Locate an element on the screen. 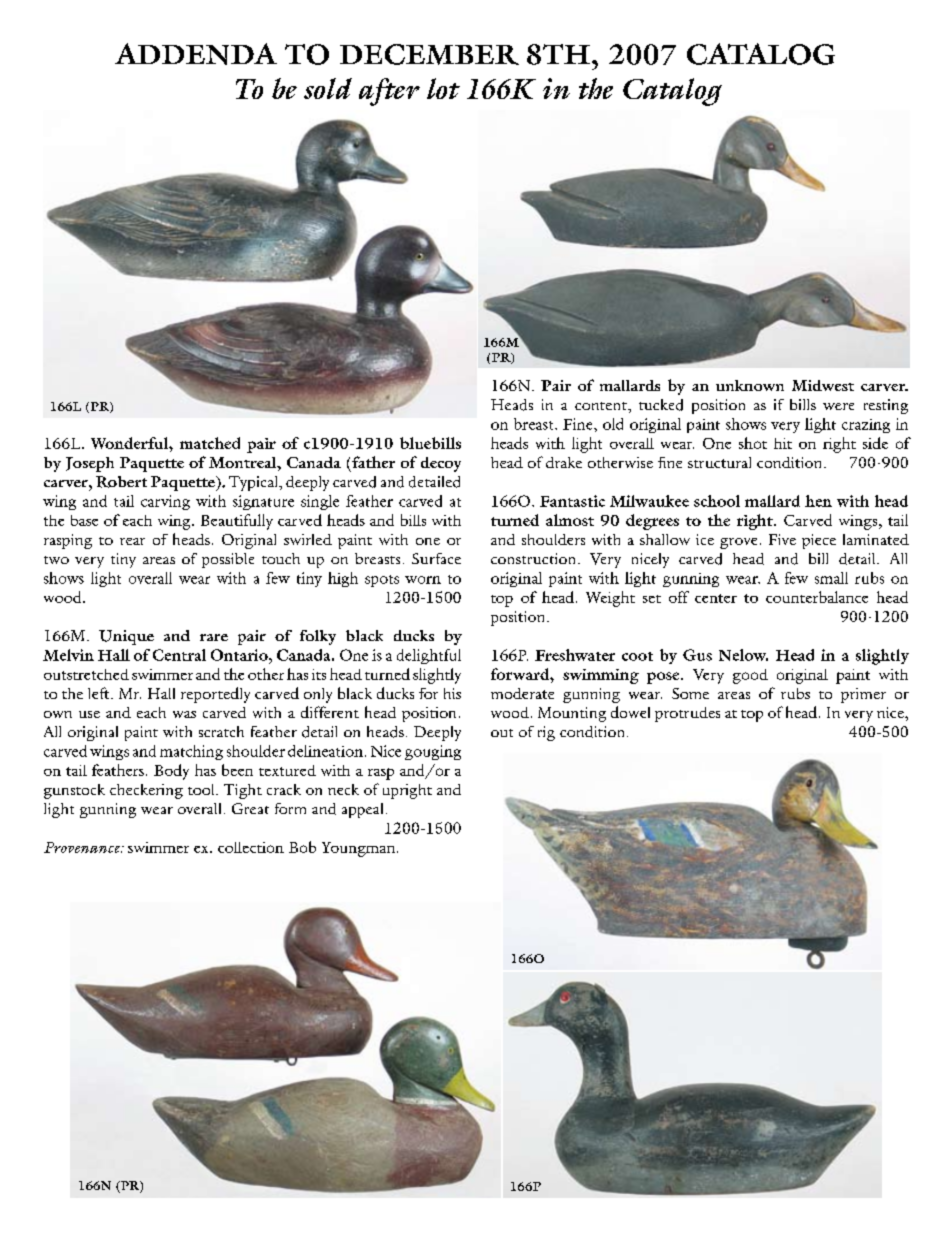  Freshwater is located at coordinates (575, 655).
